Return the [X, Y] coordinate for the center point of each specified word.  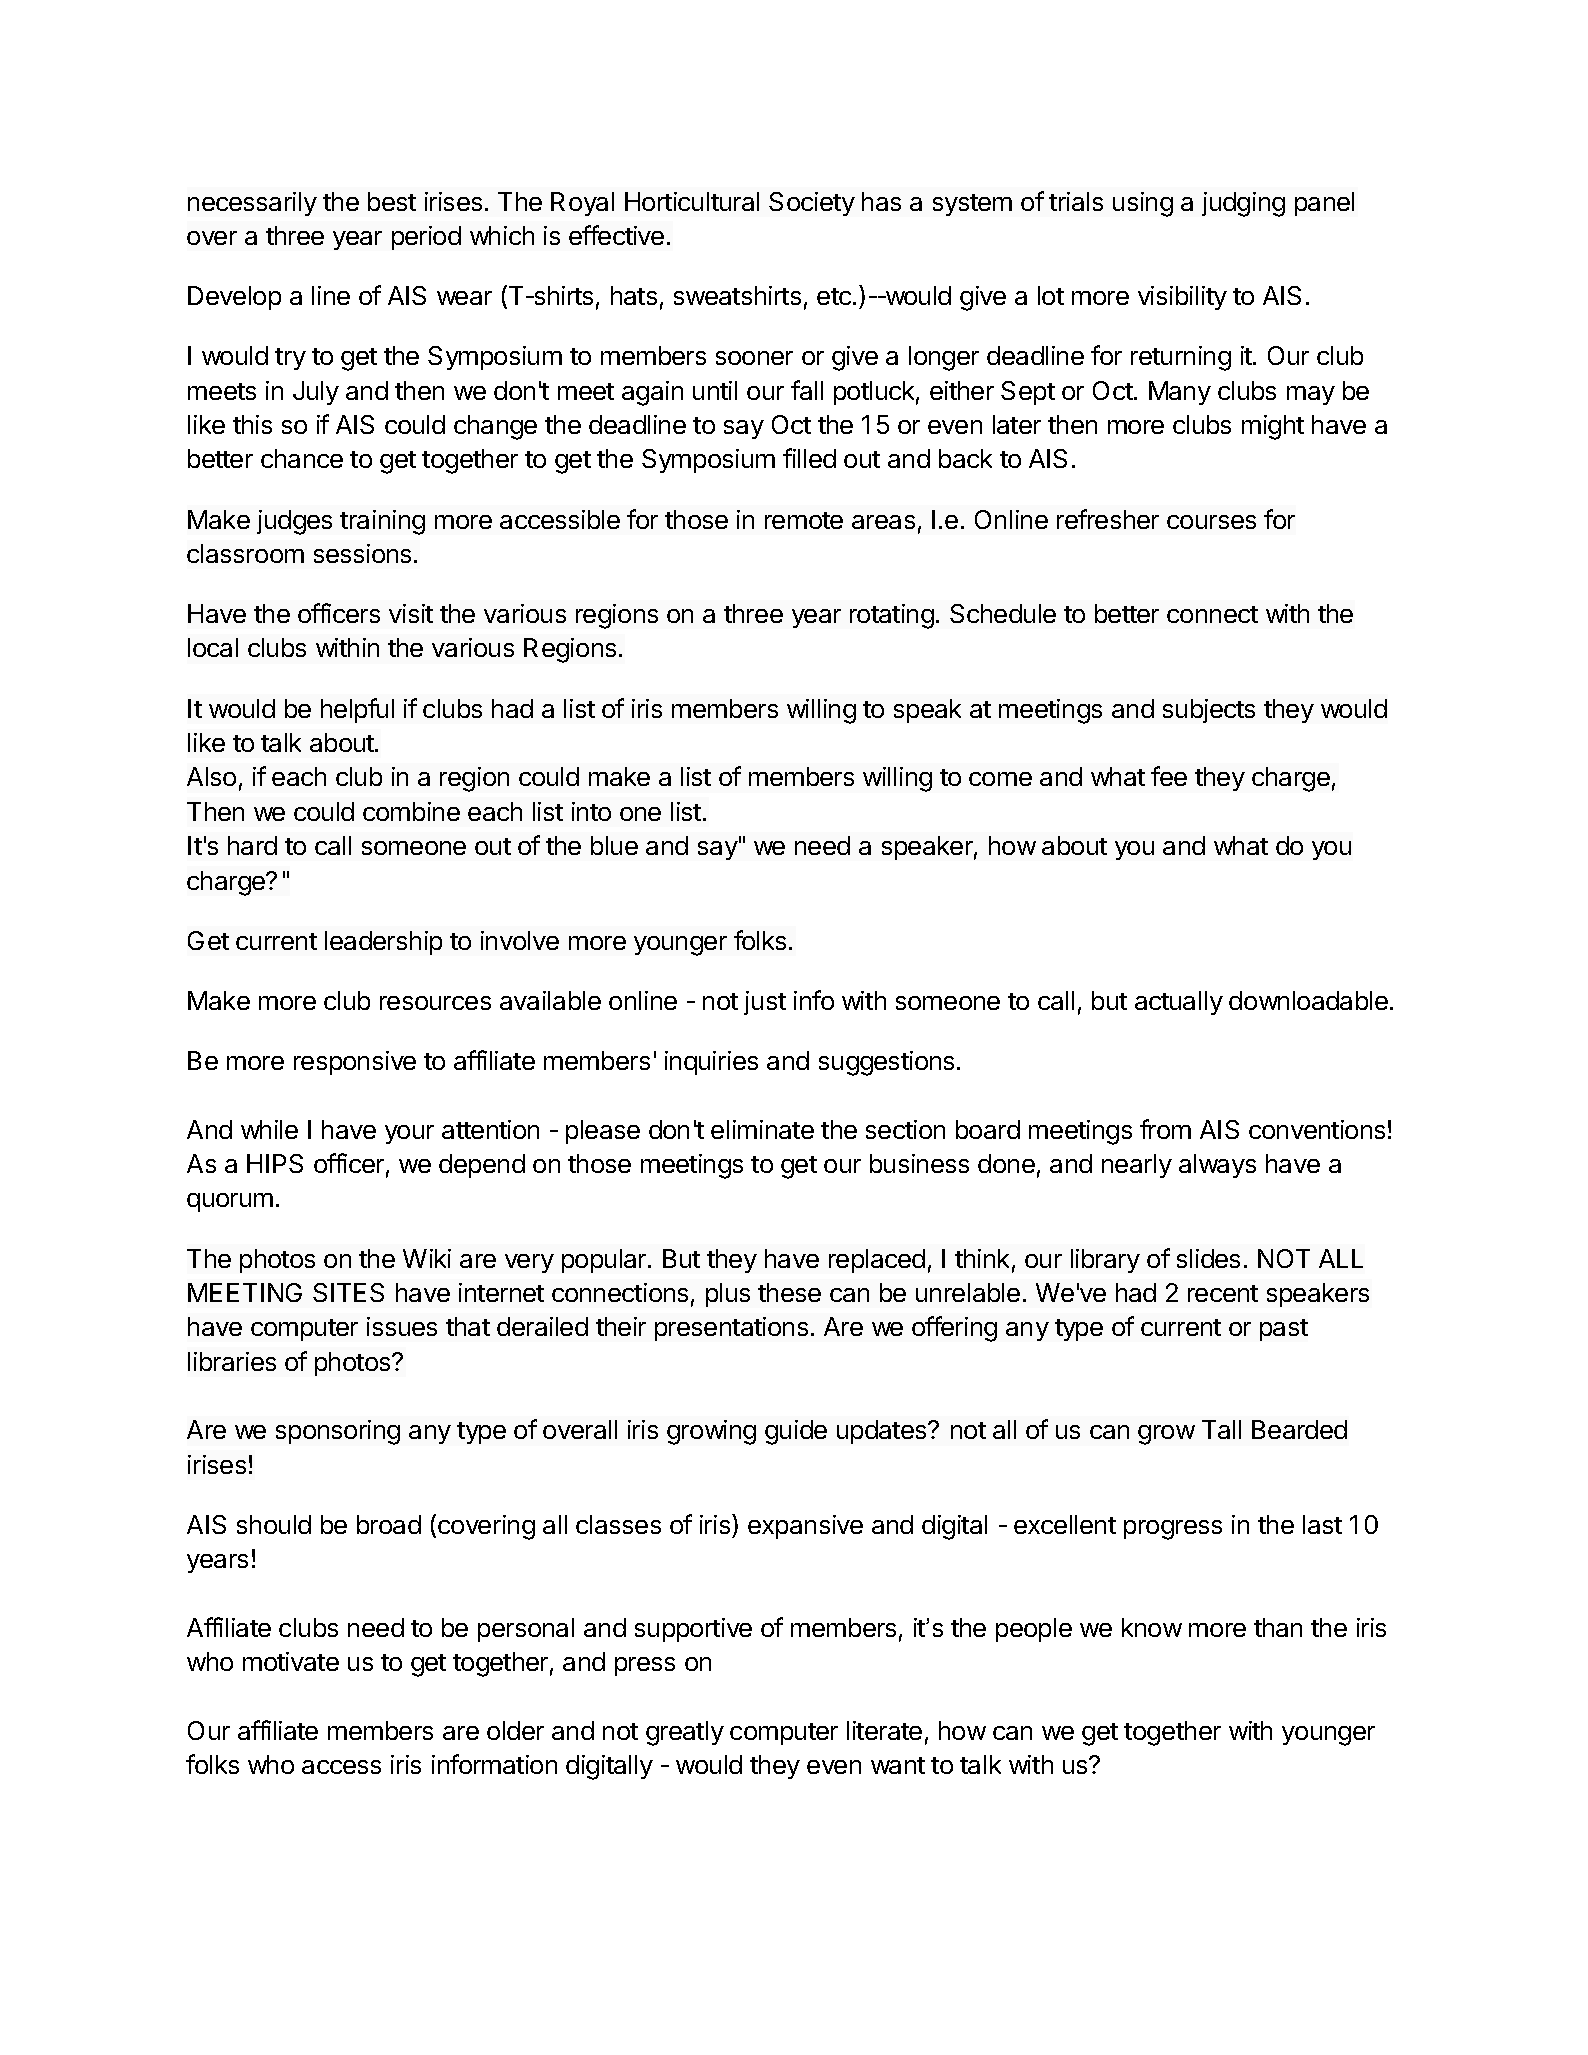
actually [1179, 1003]
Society [812, 204]
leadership [383, 943]
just [765, 1003]
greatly [685, 1733]
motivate [291, 1661]
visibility [1182, 298]
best [392, 201]
